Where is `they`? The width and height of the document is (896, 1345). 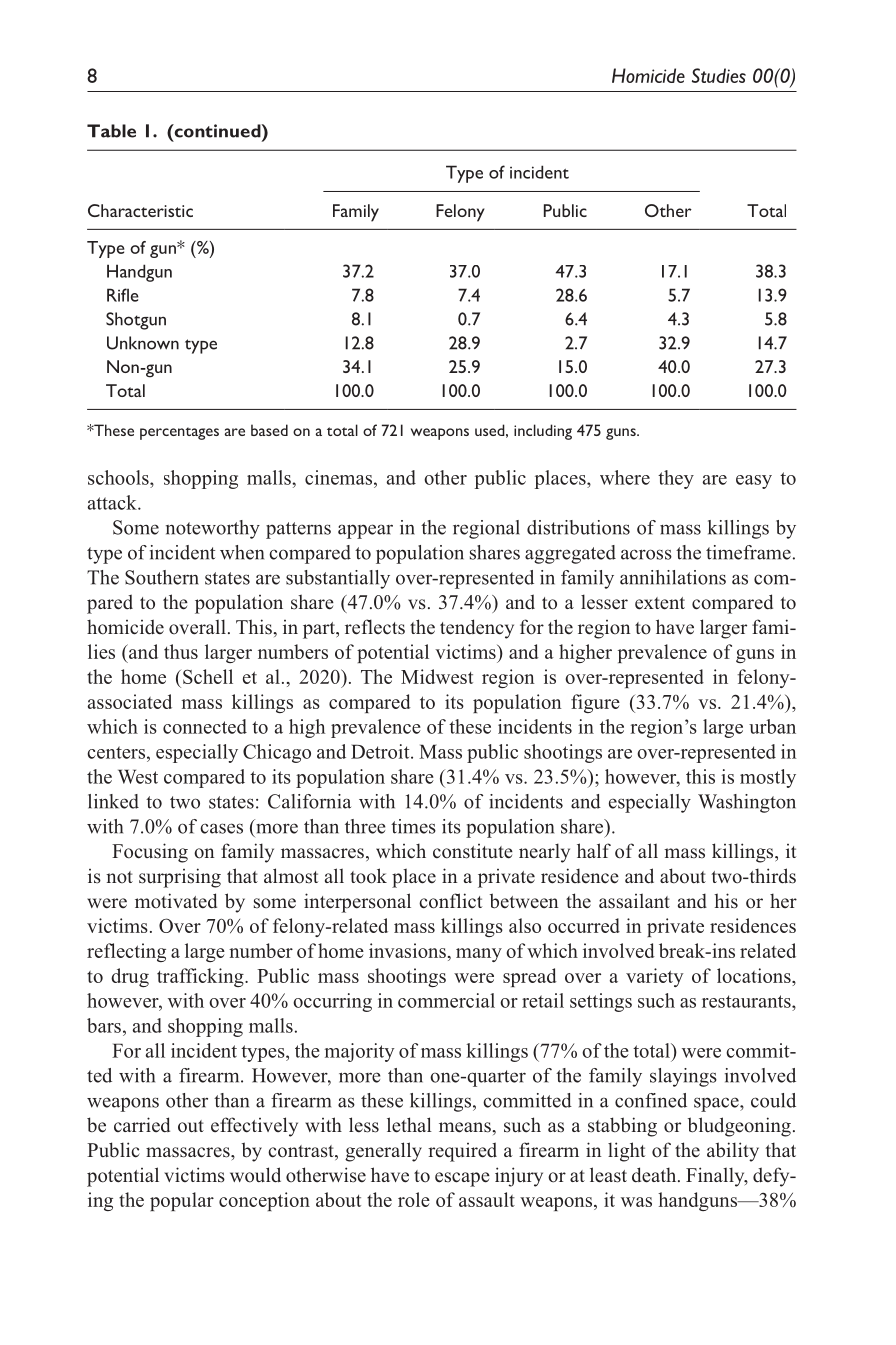 they is located at coordinates (676, 479).
